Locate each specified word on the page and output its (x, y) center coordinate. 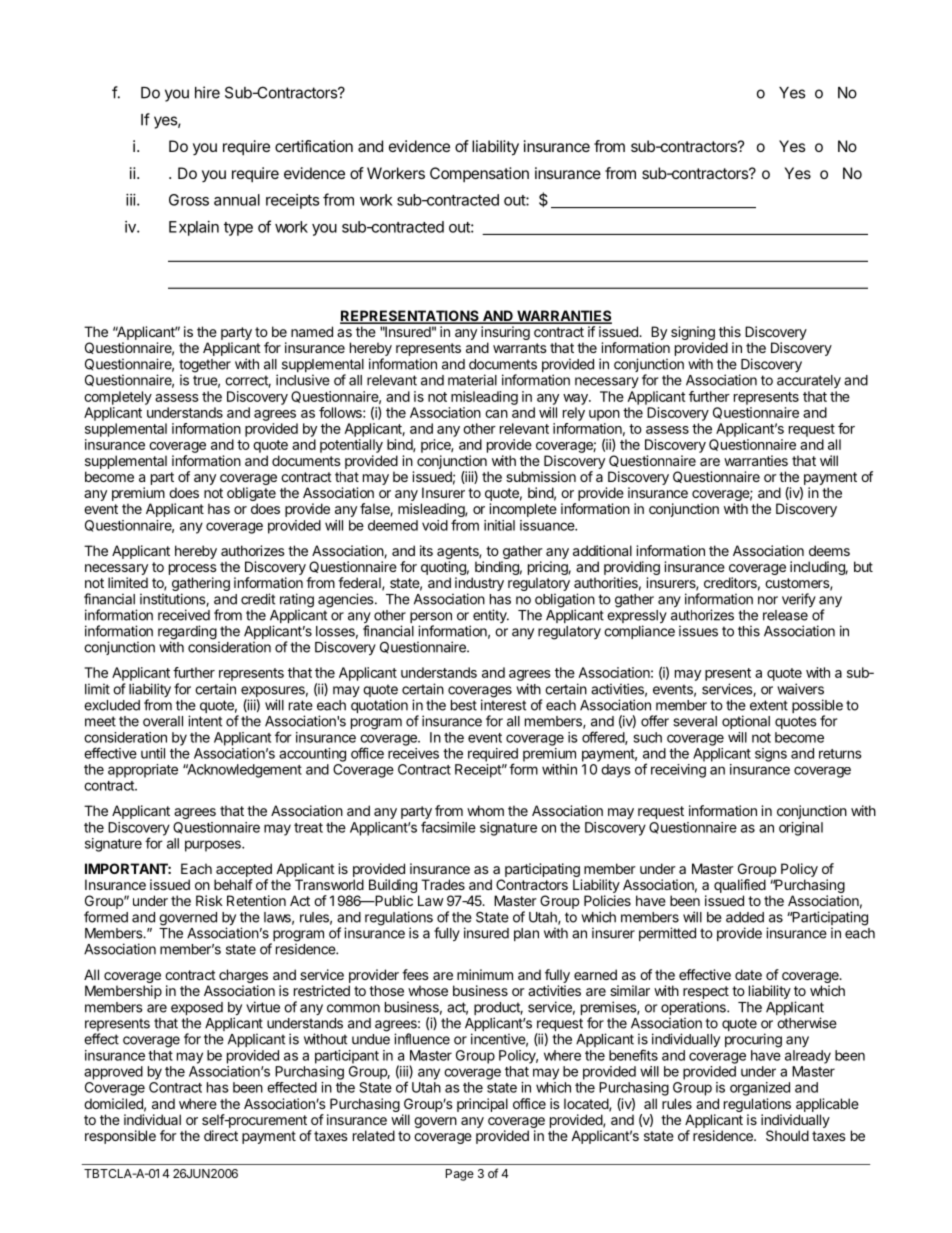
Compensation (479, 174)
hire (207, 92)
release (785, 615)
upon (604, 415)
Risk (209, 900)
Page (460, 1175)
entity (491, 616)
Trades (443, 884)
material (472, 380)
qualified (740, 886)
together (205, 367)
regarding (187, 633)
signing (693, 334)
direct (221, 1135)
